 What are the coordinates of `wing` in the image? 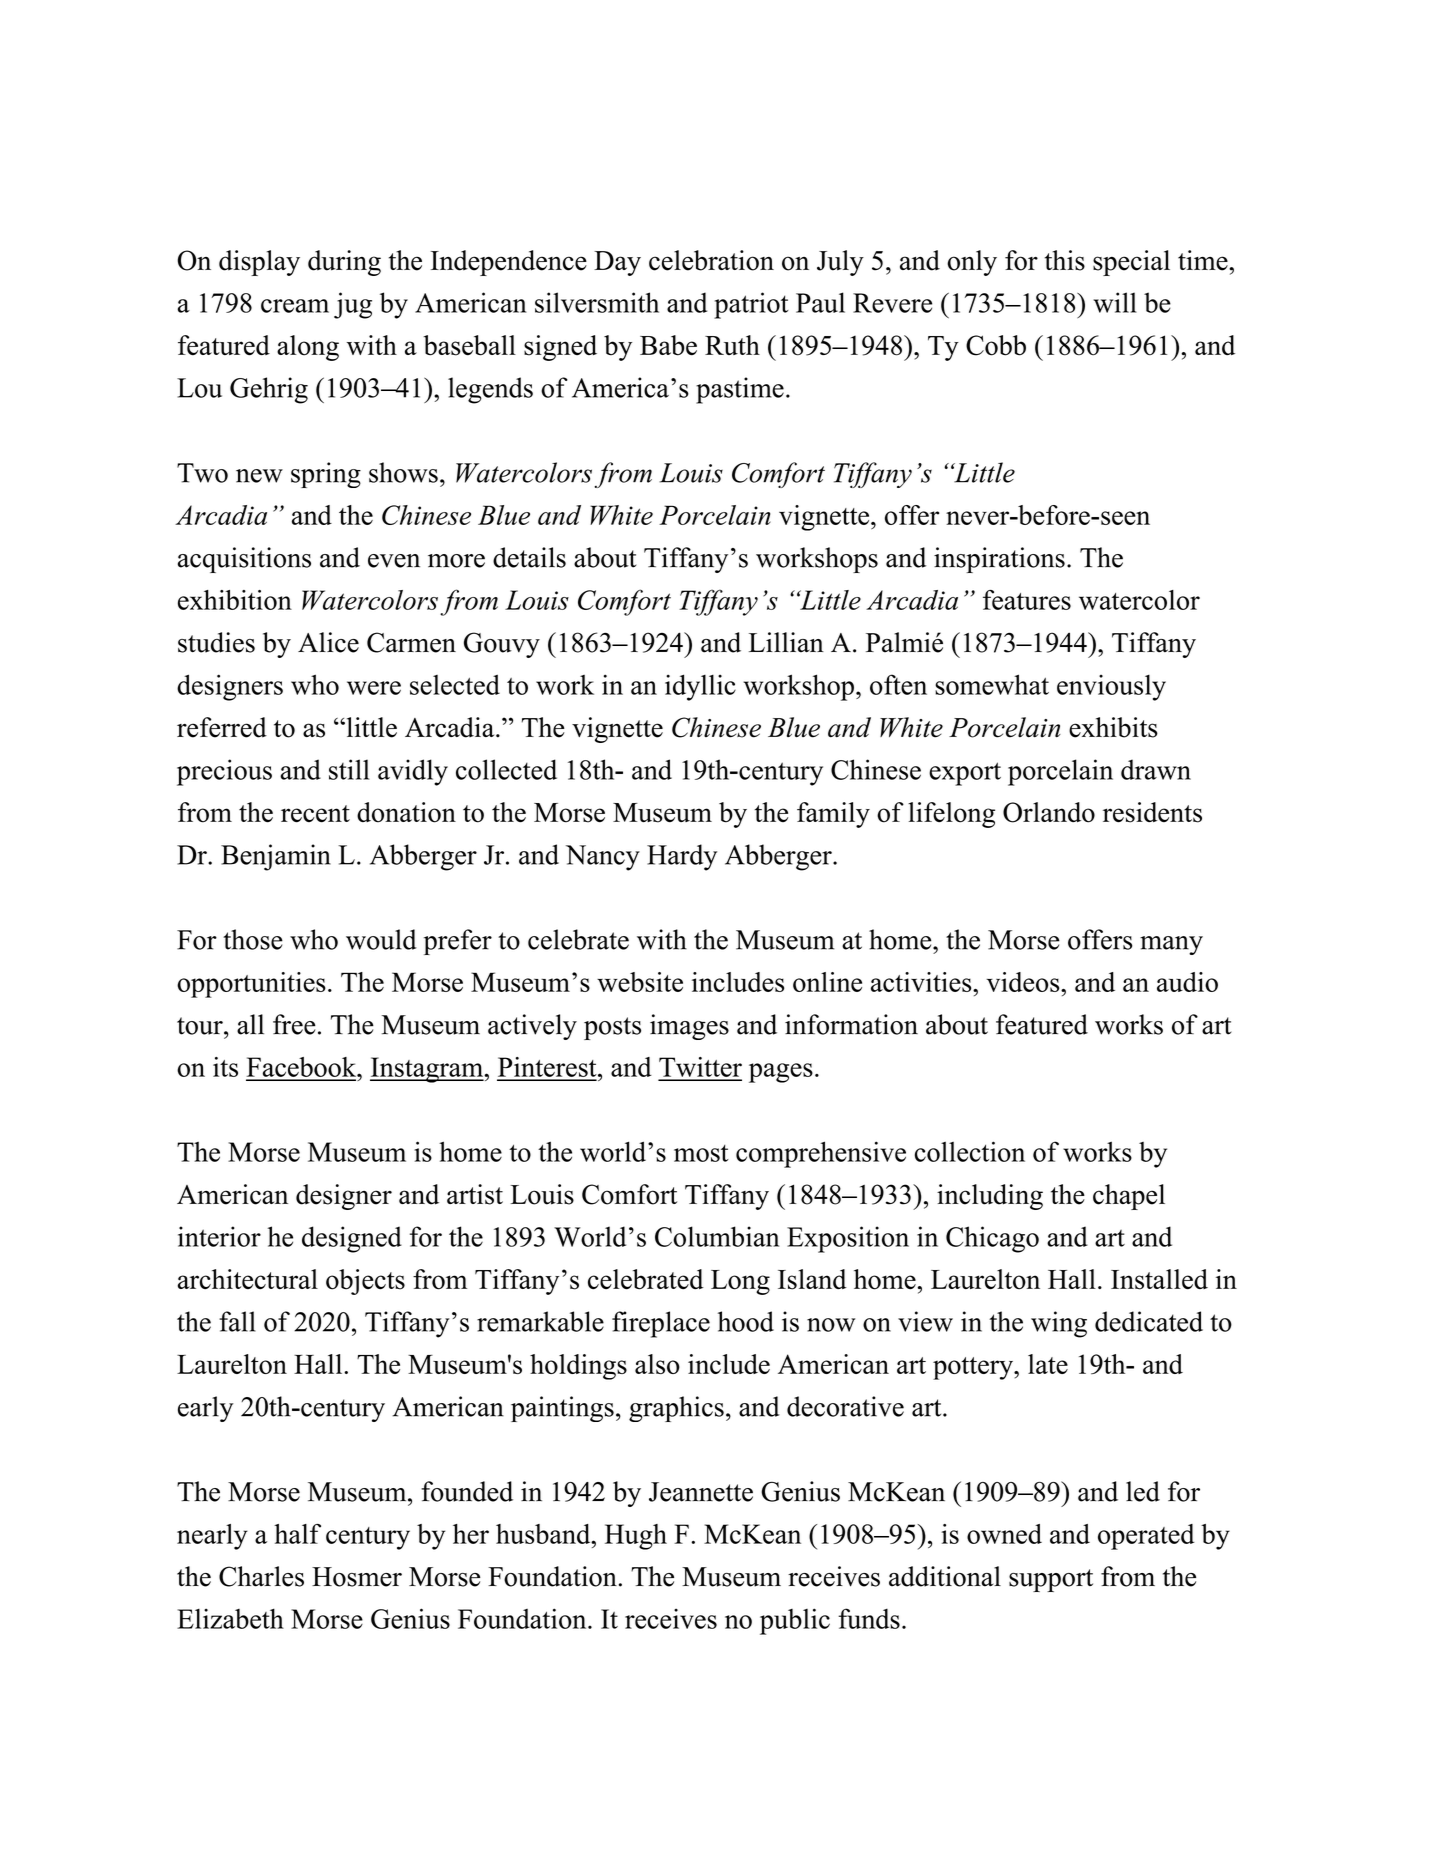 It's located at (1059, 1324).
